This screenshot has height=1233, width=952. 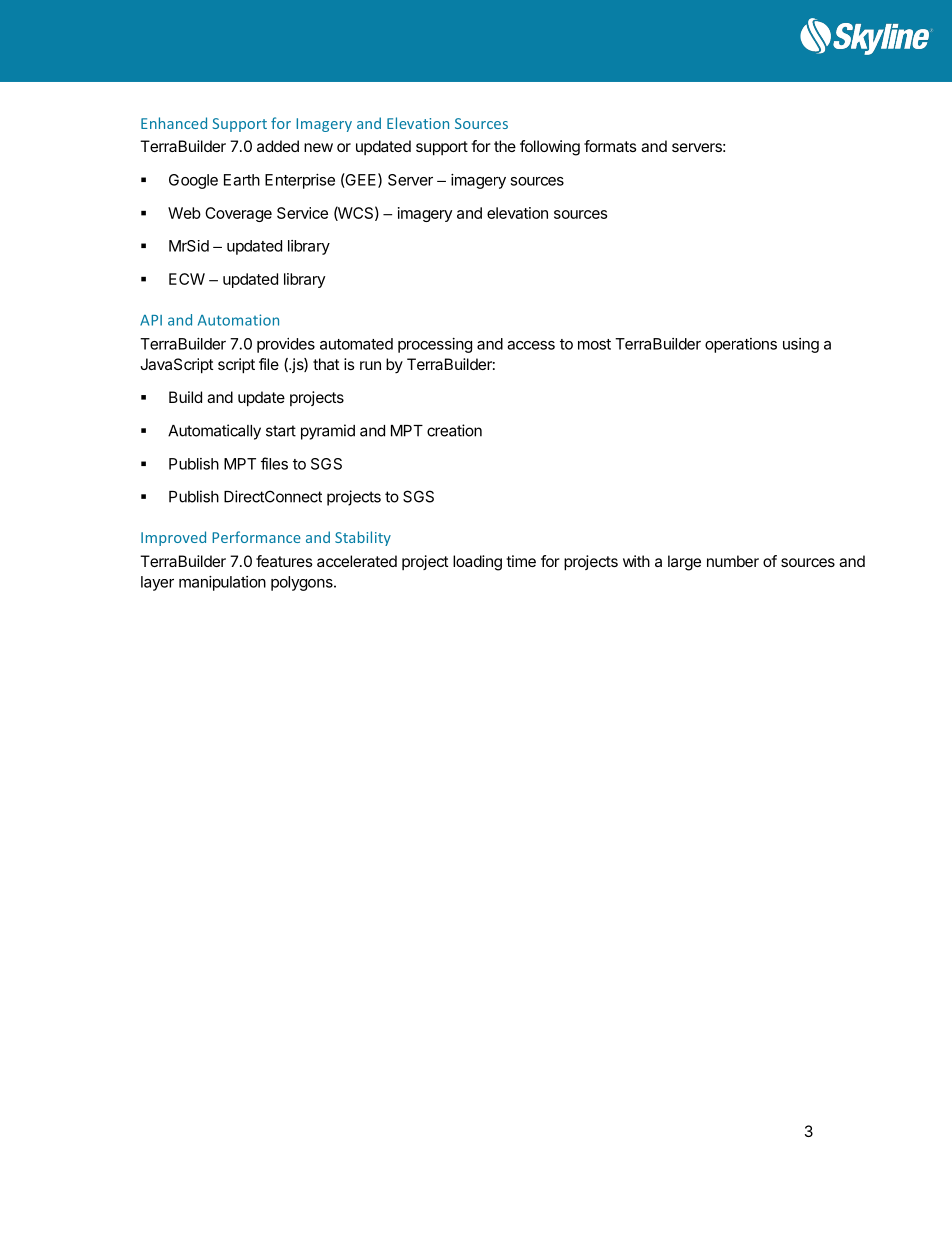 I want to click on operations, so click(x=741, y=345).
